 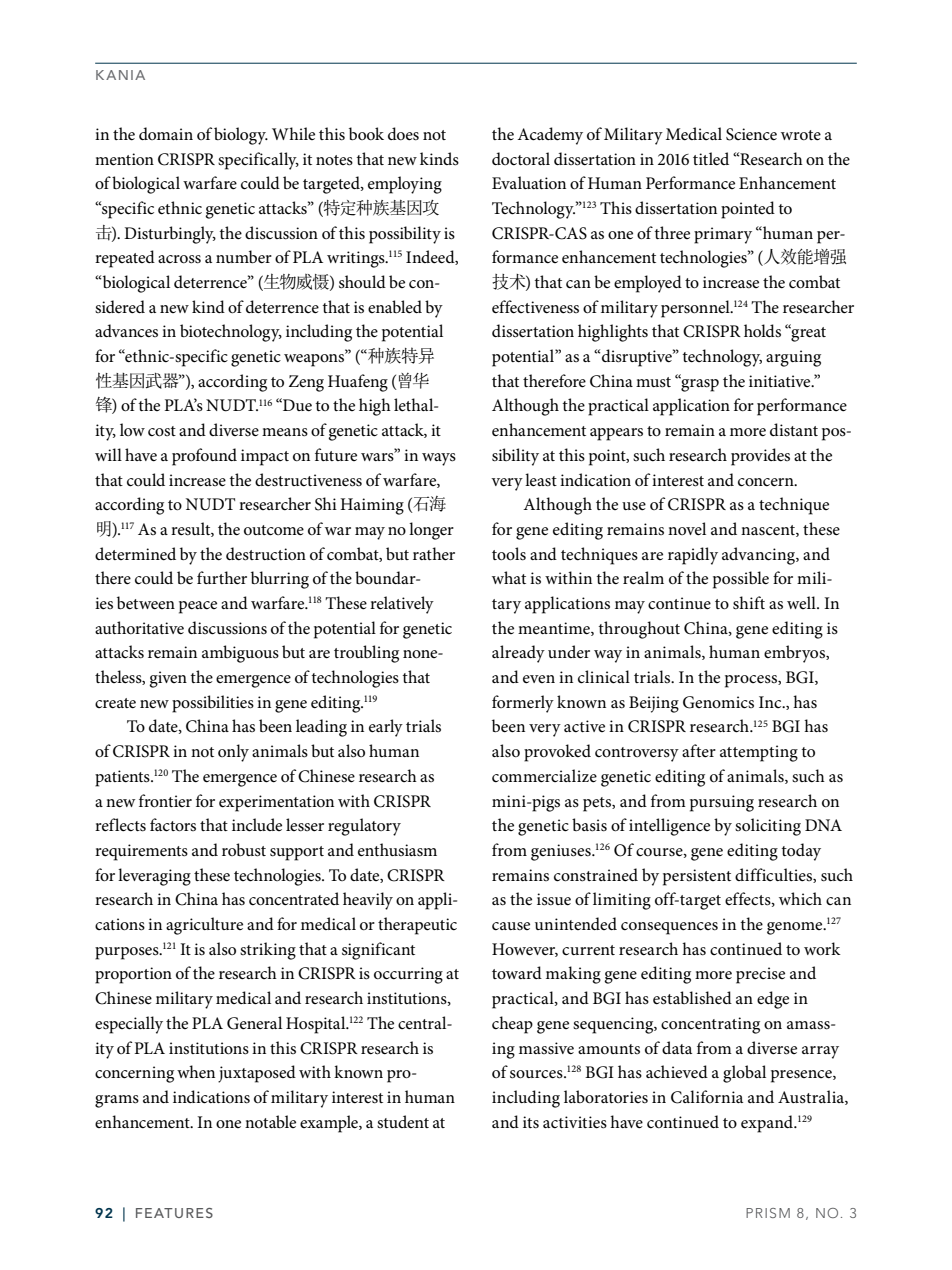 What do you see at coordinates (403, 1121) in the screenshot?
I see `student` at bounding box center [403, 1121].
